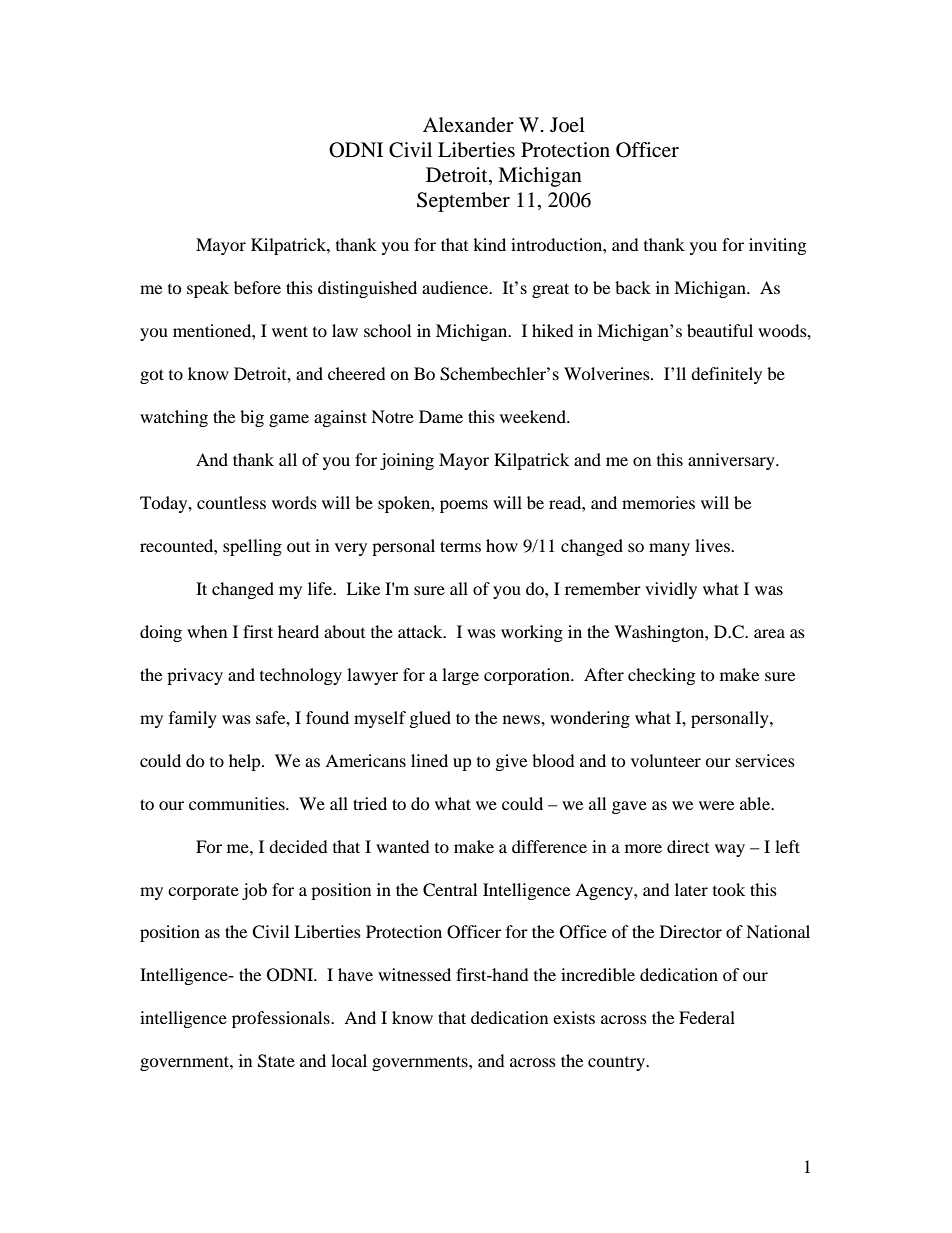  I want to click on Dame, so click(441, 416).
